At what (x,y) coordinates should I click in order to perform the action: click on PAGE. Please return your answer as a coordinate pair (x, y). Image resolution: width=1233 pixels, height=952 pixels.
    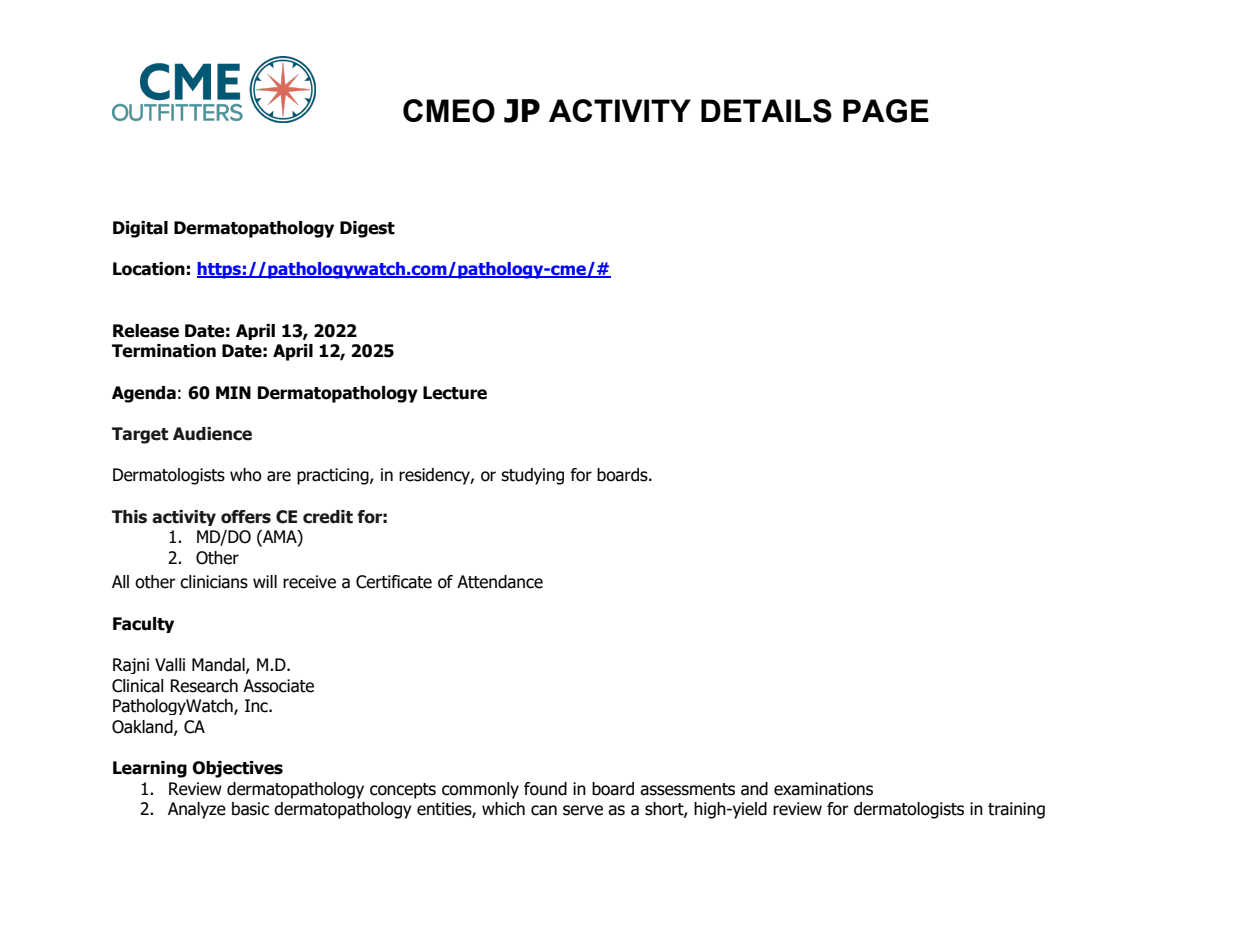
    Looking at the image, I should click on (886, 111).
